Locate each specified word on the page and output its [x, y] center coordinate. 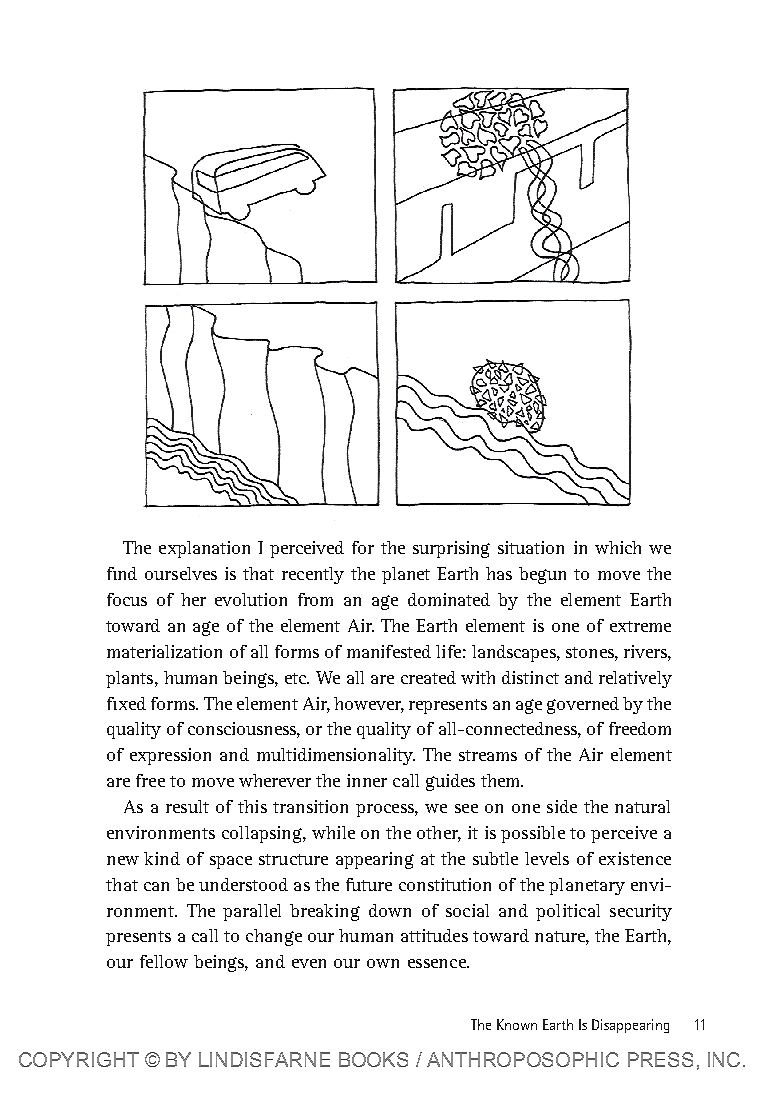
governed [583, 705]
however [369, 704]
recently [313, 575]
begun [542, 575]
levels [547, 858]
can [156, 886]
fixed [126, 703]
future [369, 884]
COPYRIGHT [79, 1059]
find [122, 573]
